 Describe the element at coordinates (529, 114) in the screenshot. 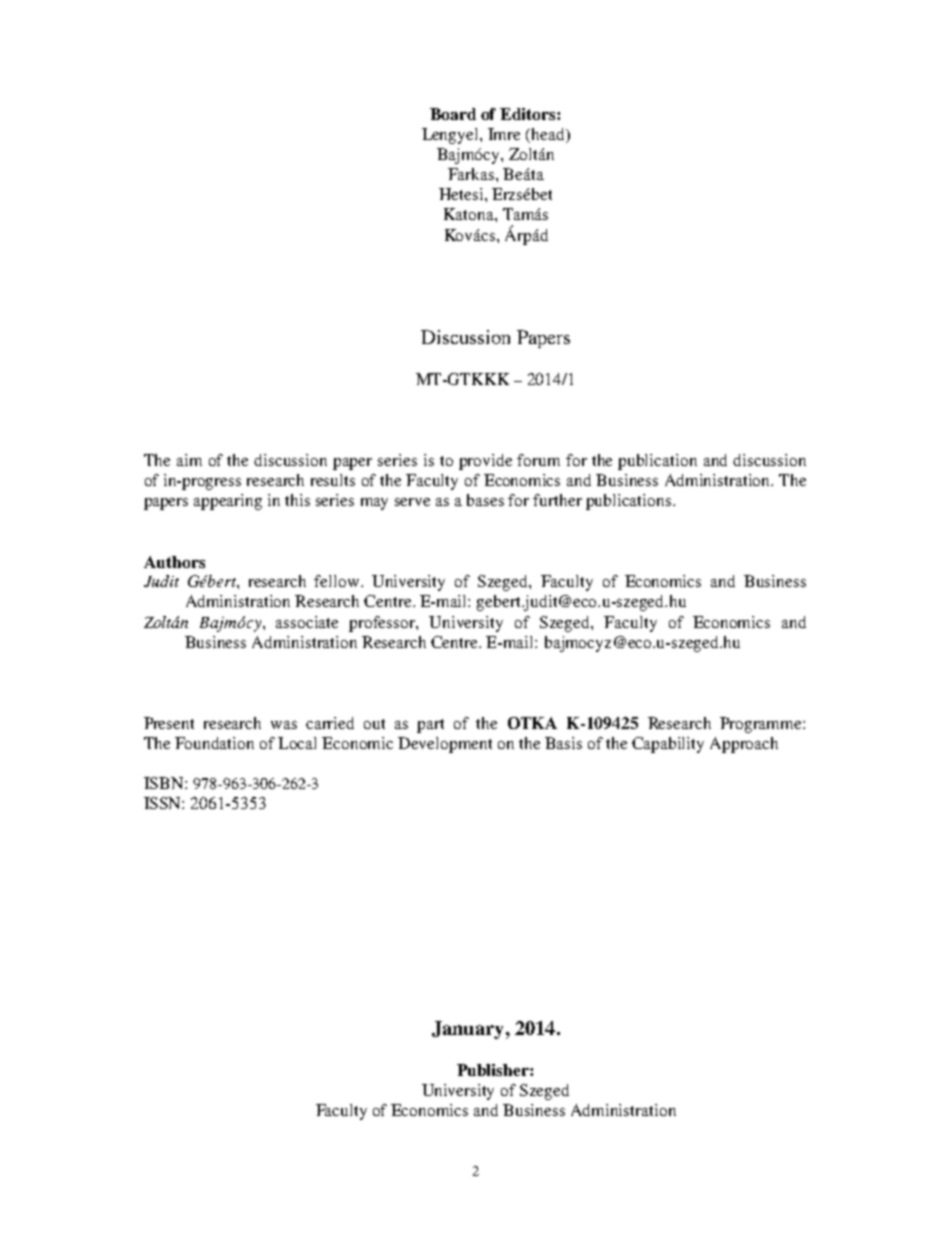

I see `Editors` at that location.
